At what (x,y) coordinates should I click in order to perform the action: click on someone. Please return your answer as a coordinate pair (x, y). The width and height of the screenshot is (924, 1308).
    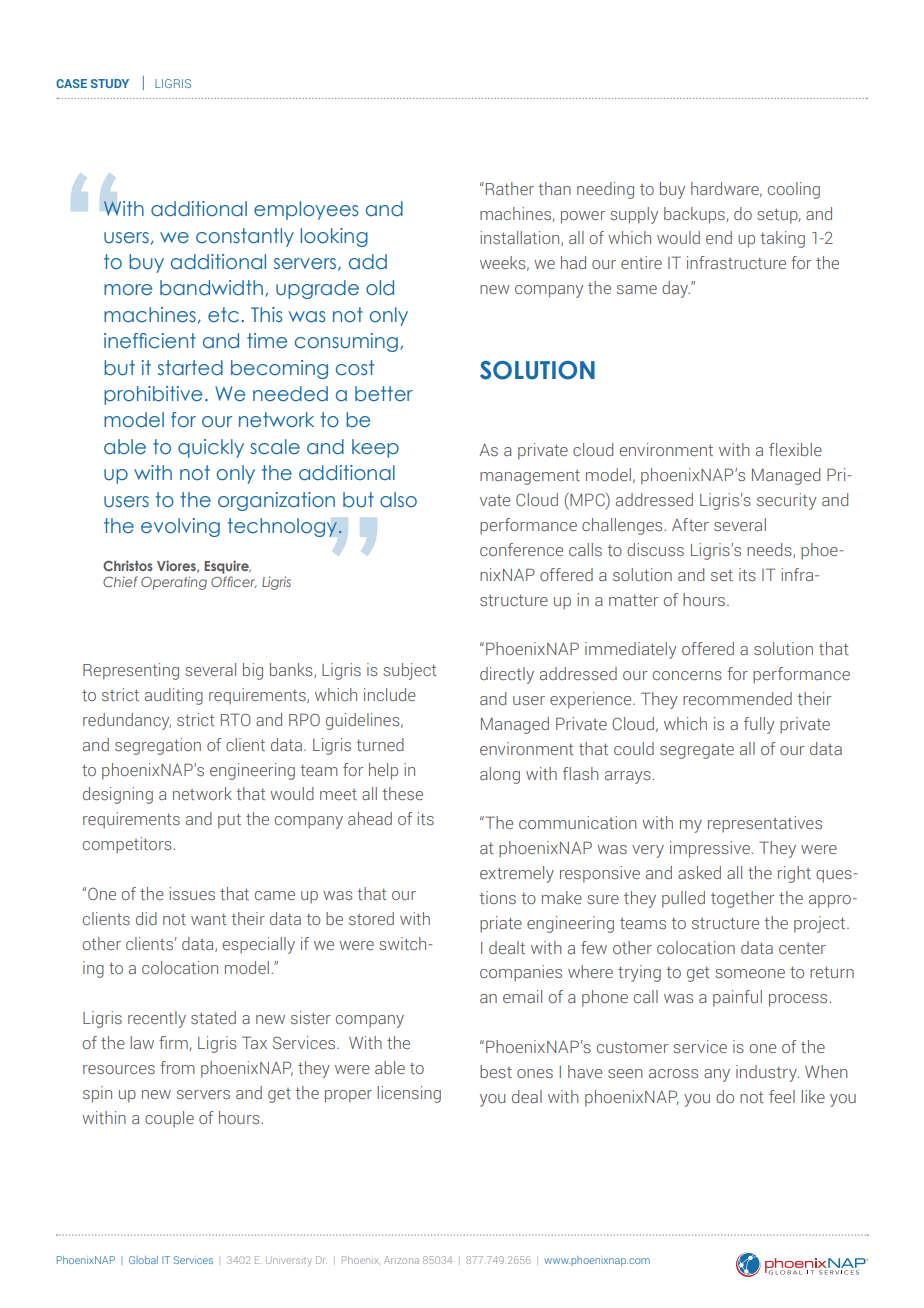
    Looking at the image, I should click on (750, 973).
